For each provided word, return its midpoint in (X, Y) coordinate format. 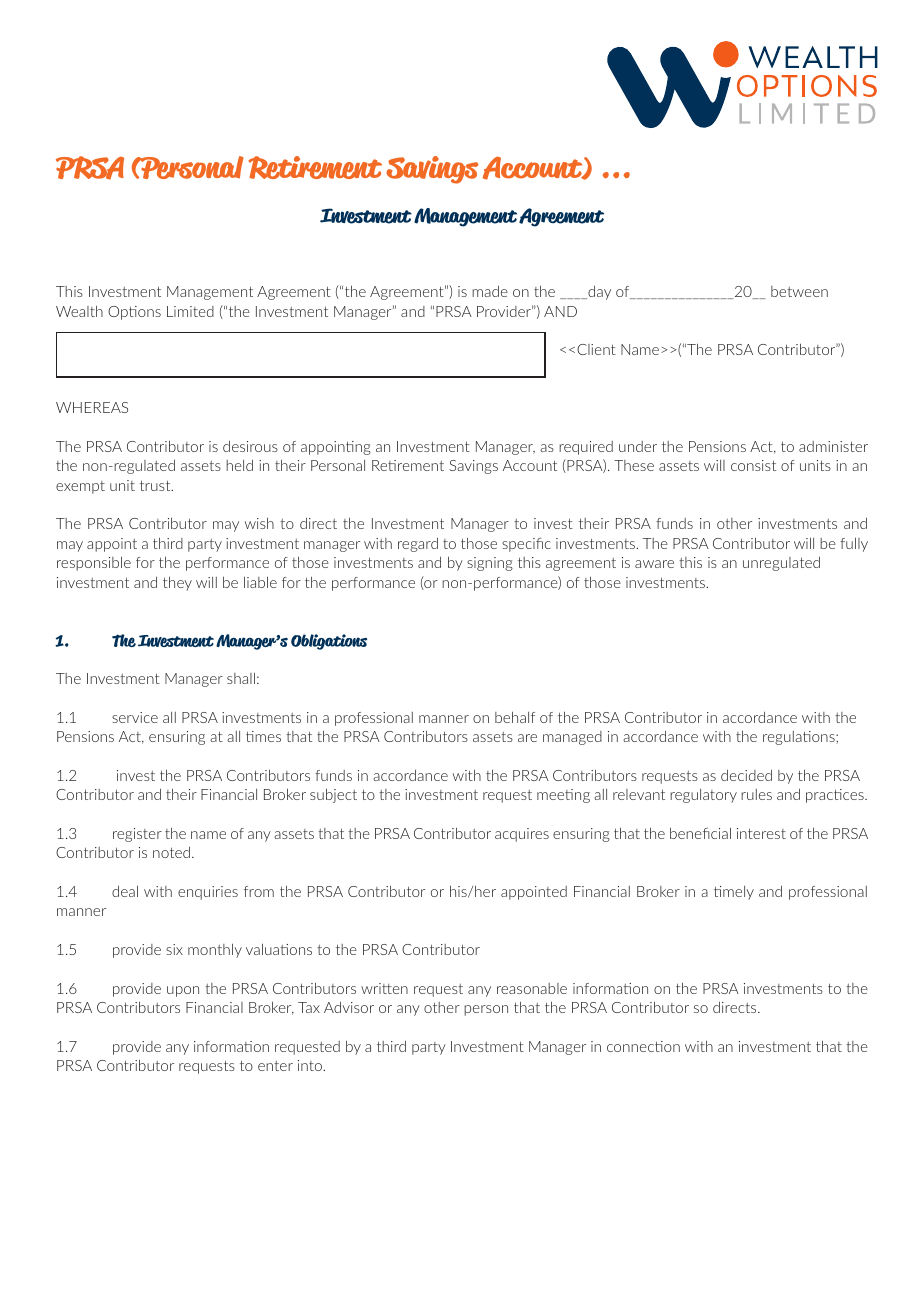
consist (753, 465)
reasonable (532, 988)
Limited (190, 311)
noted (171, 852)
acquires (522, 835)
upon (183, 991)
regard (418, 545)
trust (156, 485)
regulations (800, 738)
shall (241, 678)
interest (761, 833)
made (490, 291)
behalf (515, 717)
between (799, 291)
